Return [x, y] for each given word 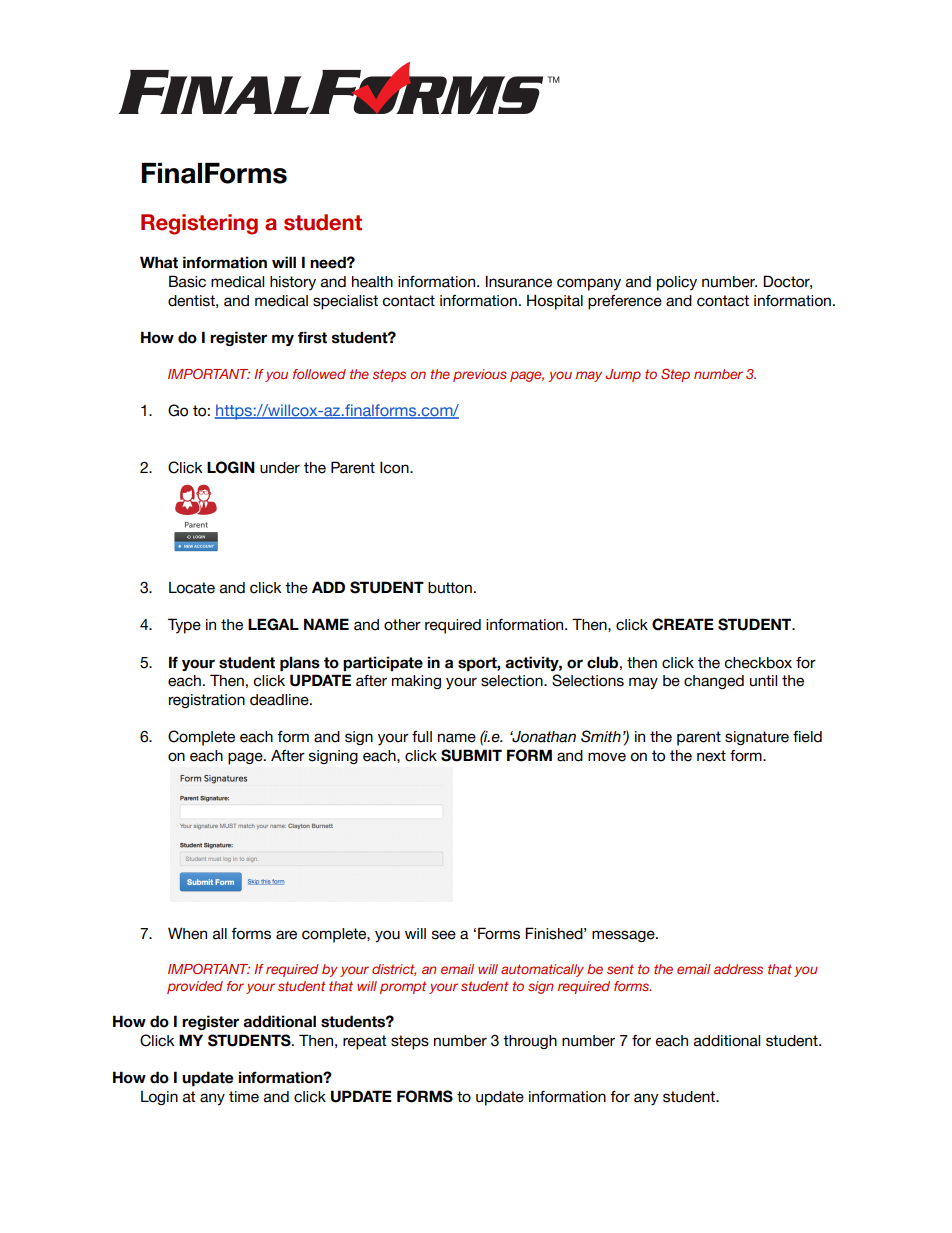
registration [207, 701]
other [402, 625]
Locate [192, 588]
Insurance [519, 281]
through [530, 1042]
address [738, 969]
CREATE [683, 624]
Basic [187, 281]
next [711, 756]
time [244, 1097]
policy [677, 283]
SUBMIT [471, 755]
